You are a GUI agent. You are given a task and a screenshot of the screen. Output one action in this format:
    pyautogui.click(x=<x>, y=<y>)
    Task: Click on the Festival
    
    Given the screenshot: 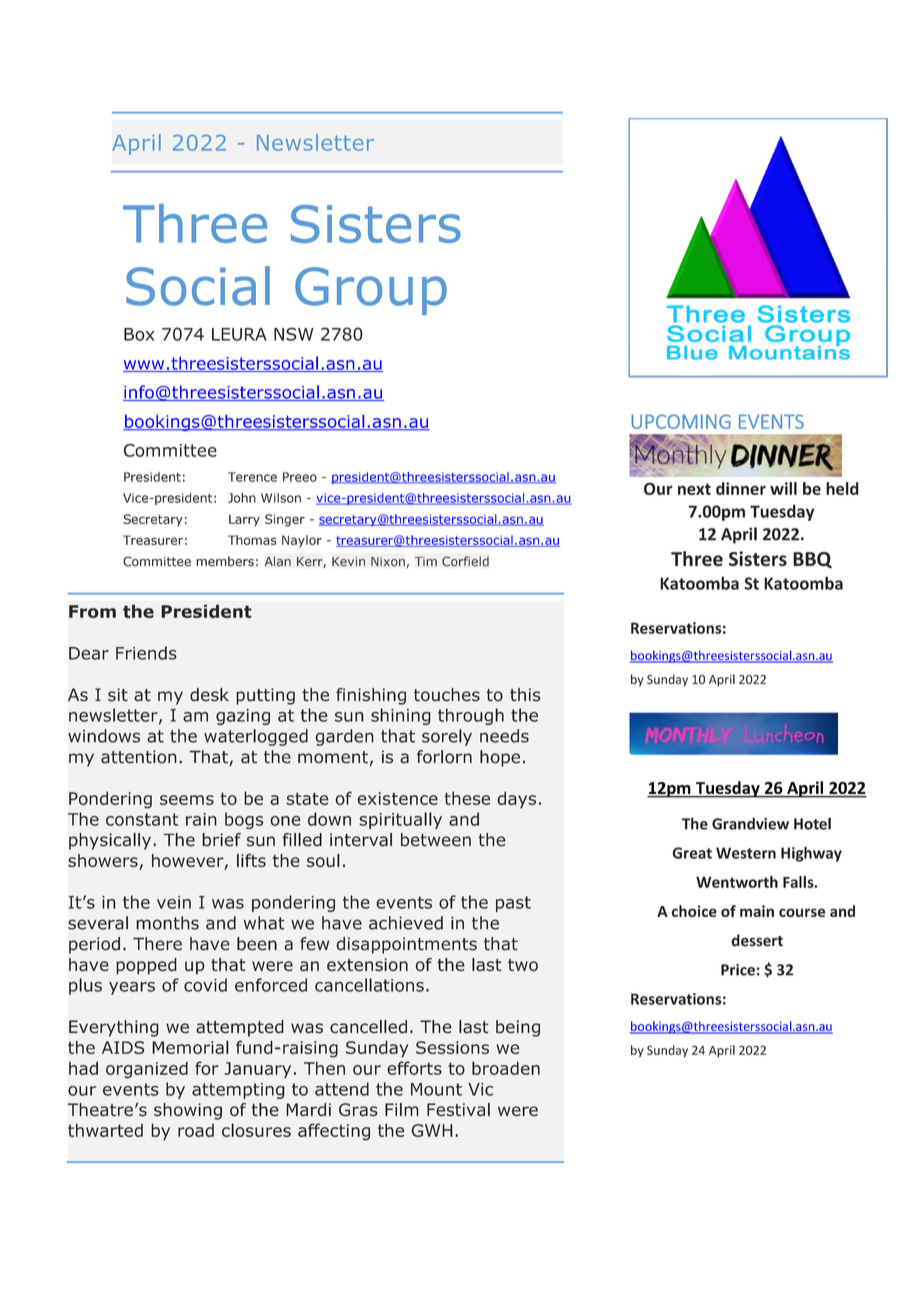 What is the action you would take?
    pyautogui.click(x=458, y=1110)
